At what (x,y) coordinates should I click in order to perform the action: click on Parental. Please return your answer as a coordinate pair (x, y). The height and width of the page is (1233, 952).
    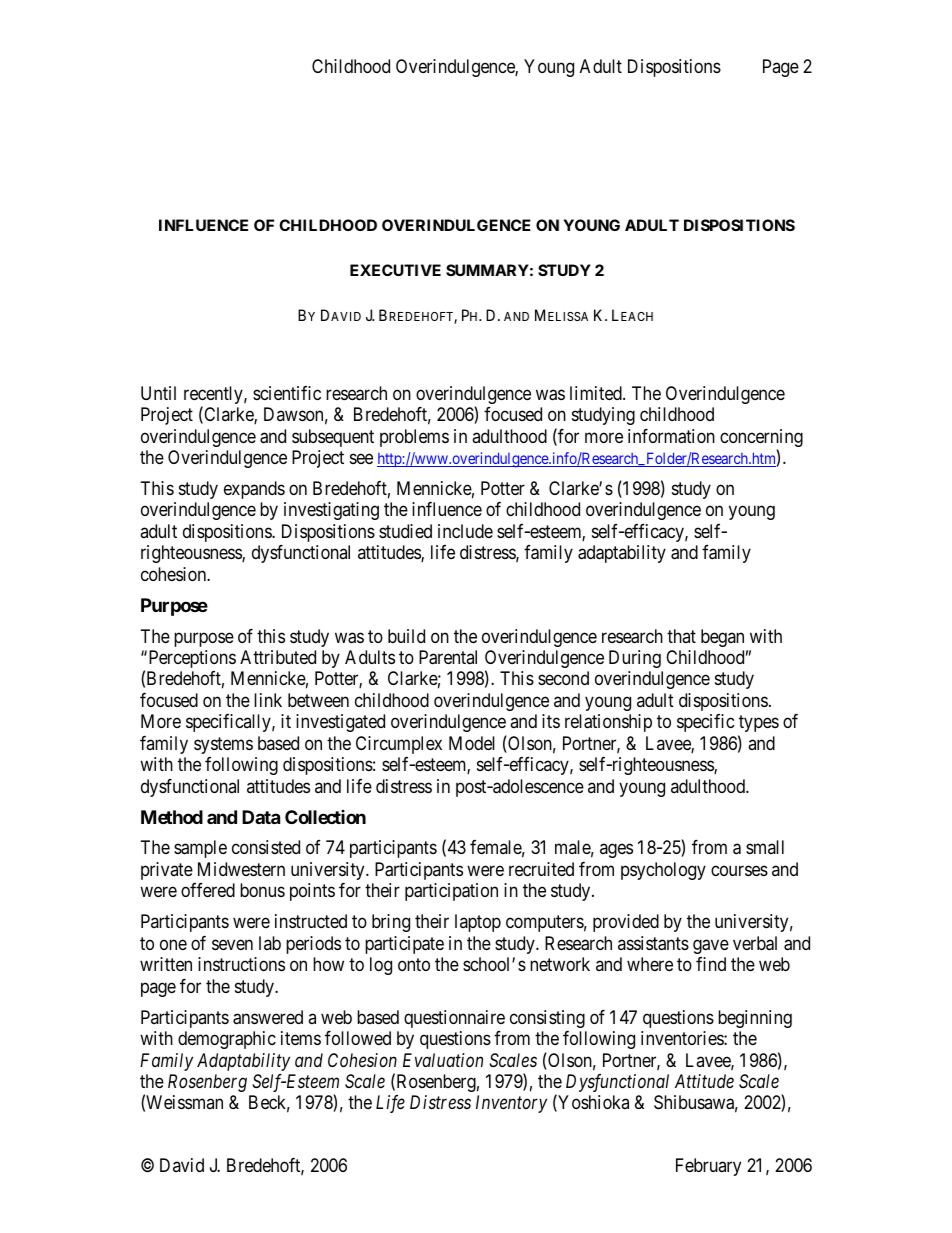
    Looking at the image, I should click on (448, 657).
